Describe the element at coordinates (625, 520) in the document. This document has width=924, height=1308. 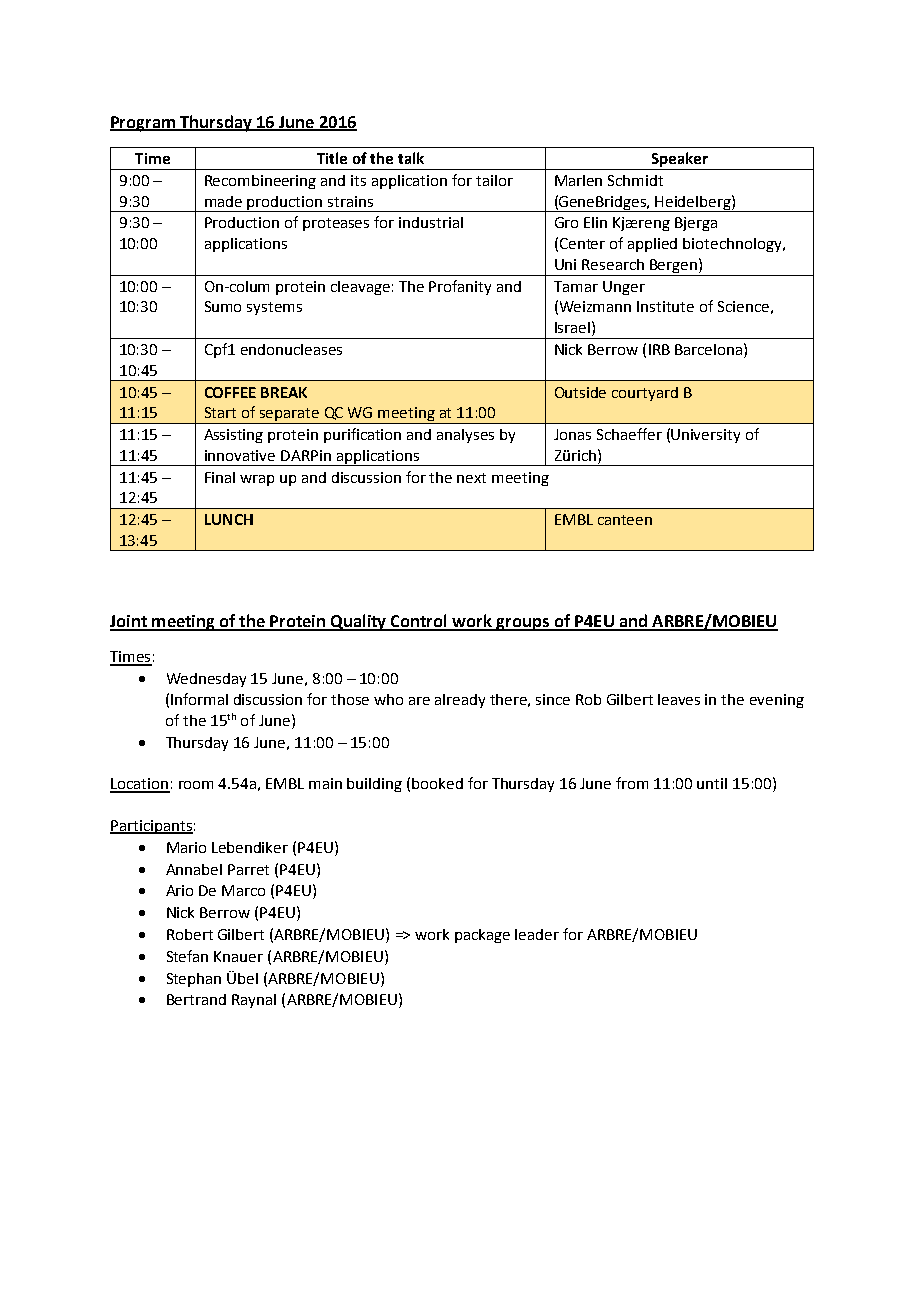
I see `canteen` at that location.
